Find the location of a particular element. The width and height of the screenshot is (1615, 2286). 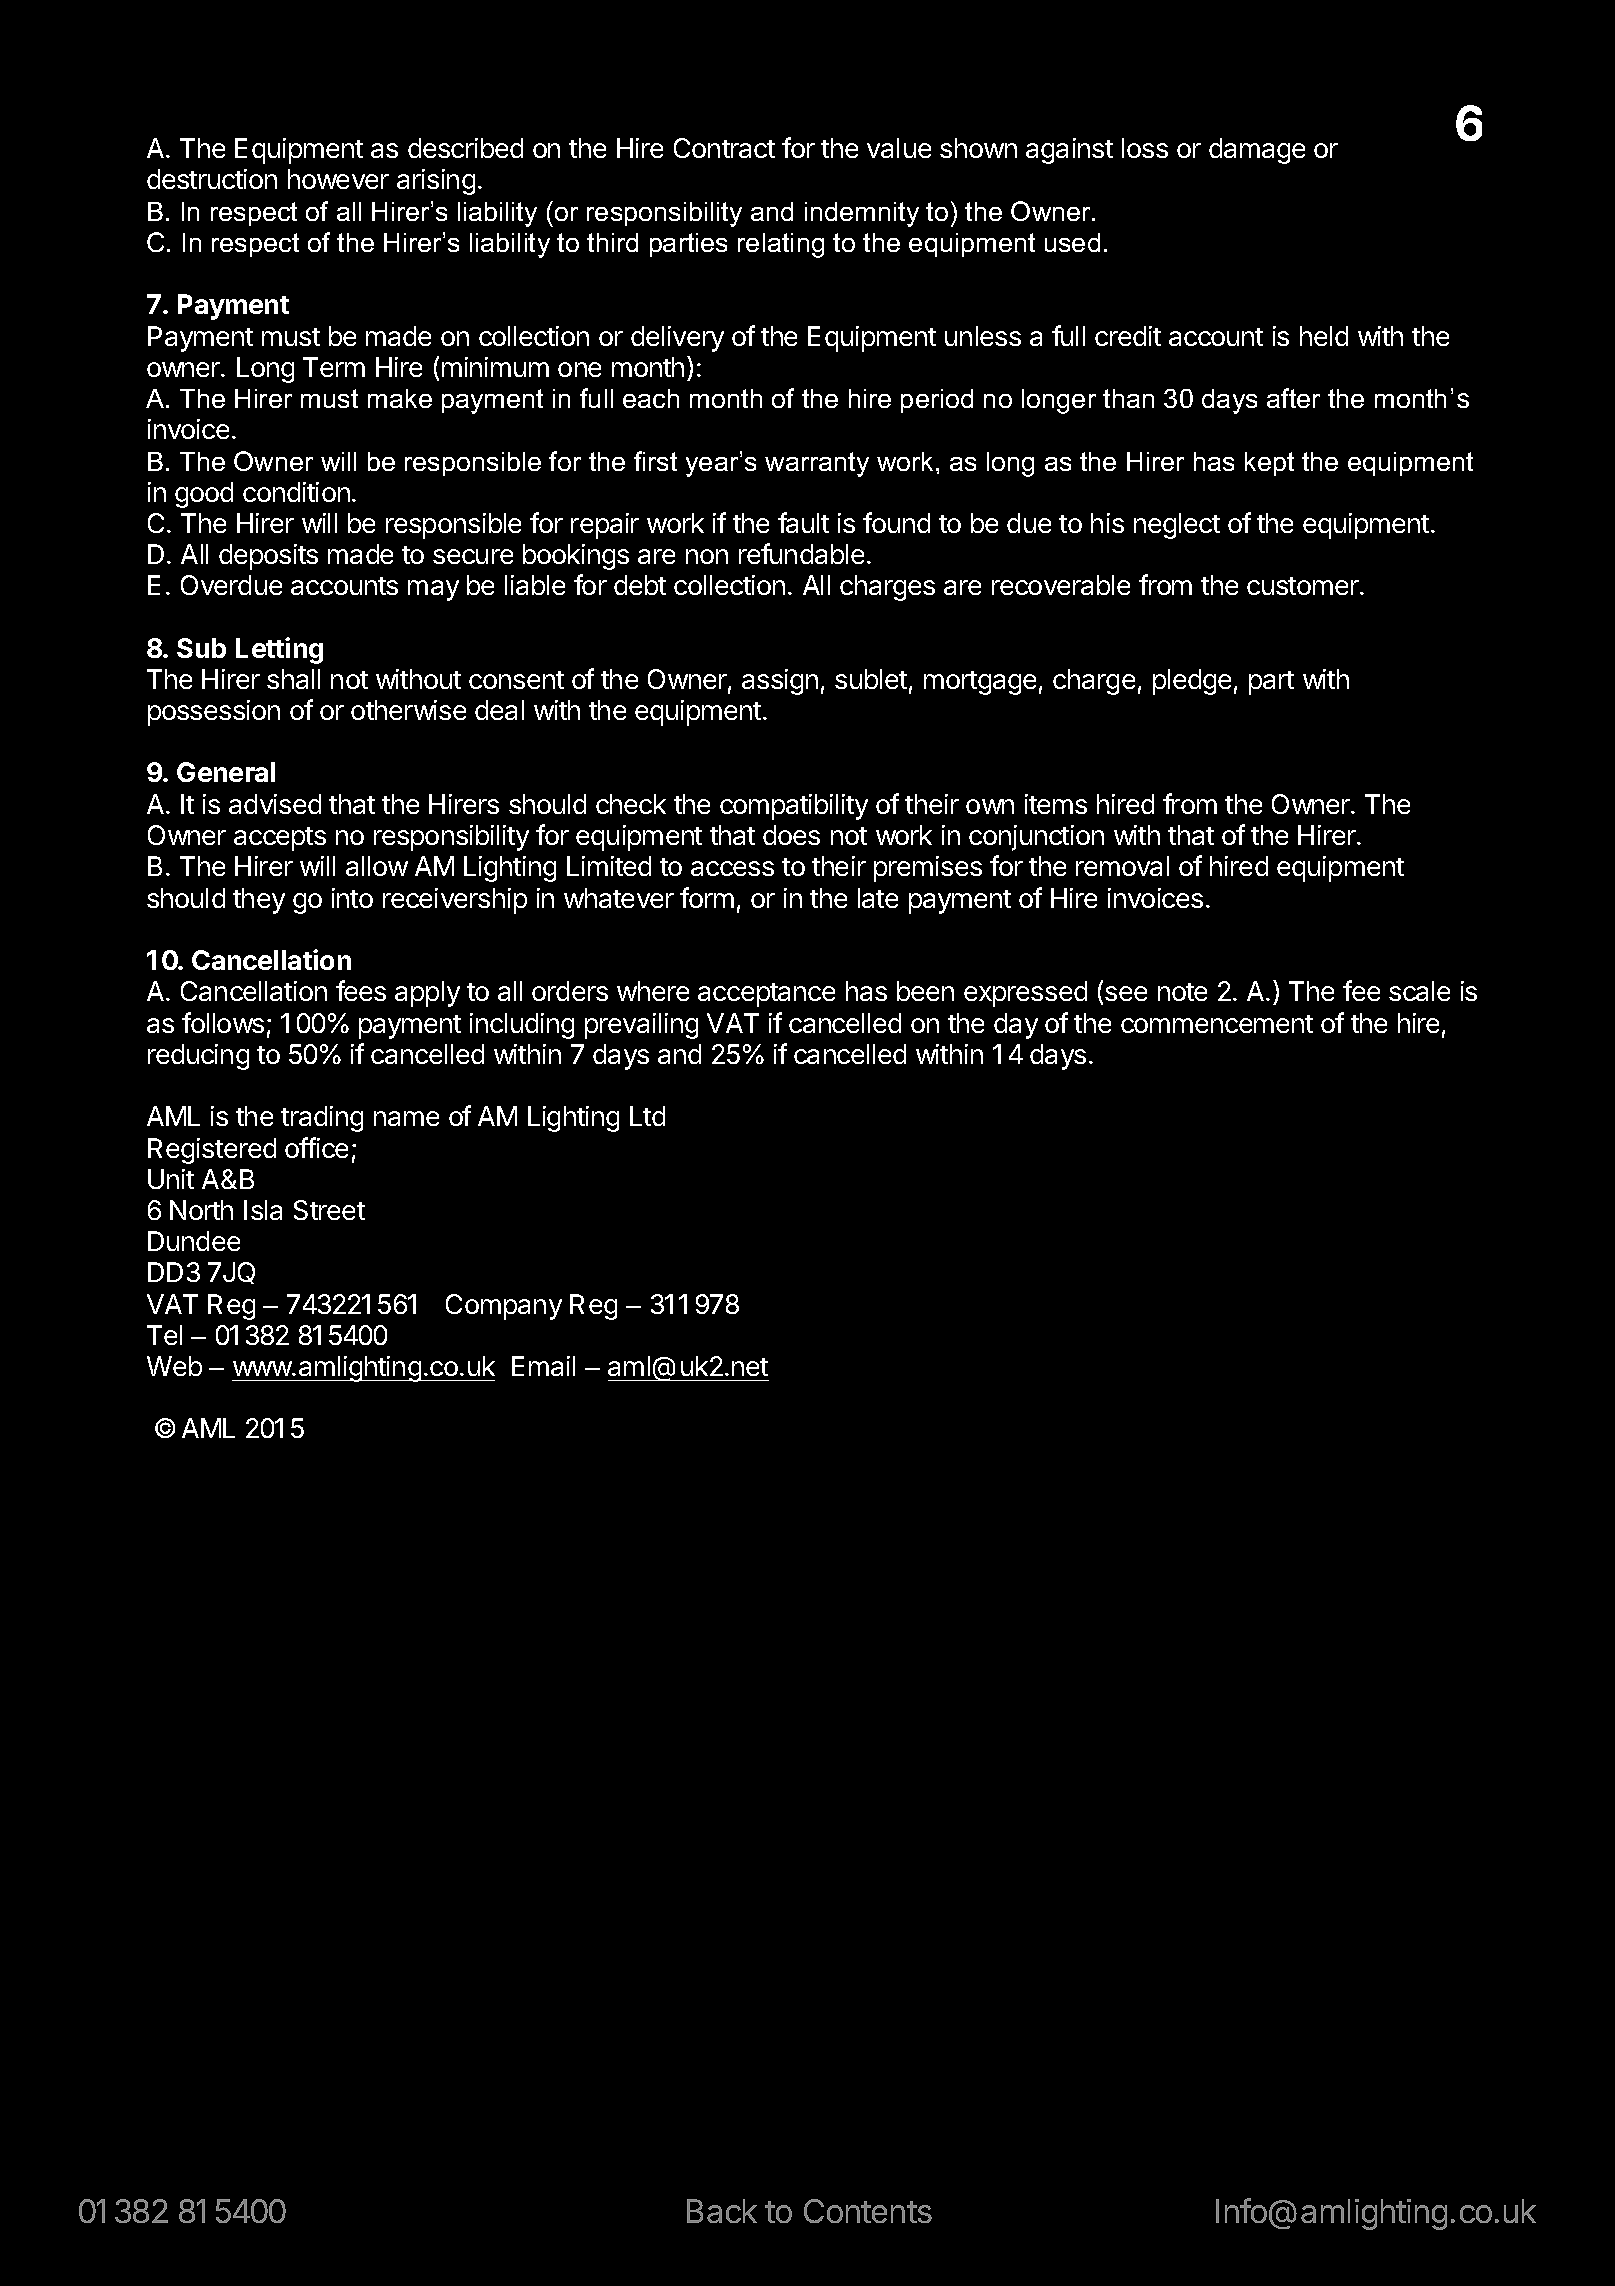

condition is located at coordinates (296, 492).
